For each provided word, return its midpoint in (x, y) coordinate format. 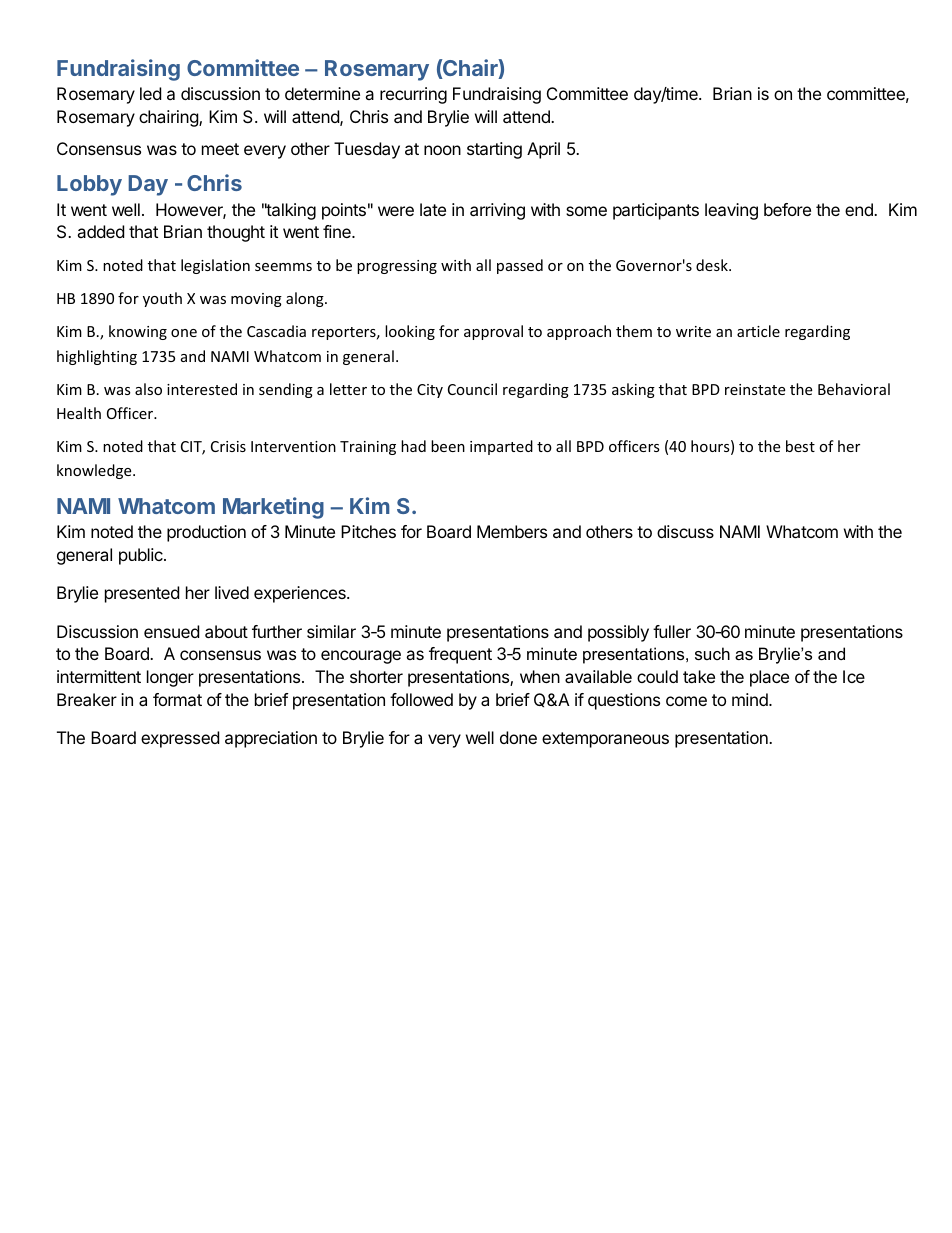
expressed (180, 739)
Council (472, 389)
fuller (672, 631)
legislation (215, 266)
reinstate (755, 389)
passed (520, 266)
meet (220, 149)
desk (713, 265)
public (142, 556)
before (787, 209)
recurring (413, 95)
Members (512, 531)
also (148, 389)
